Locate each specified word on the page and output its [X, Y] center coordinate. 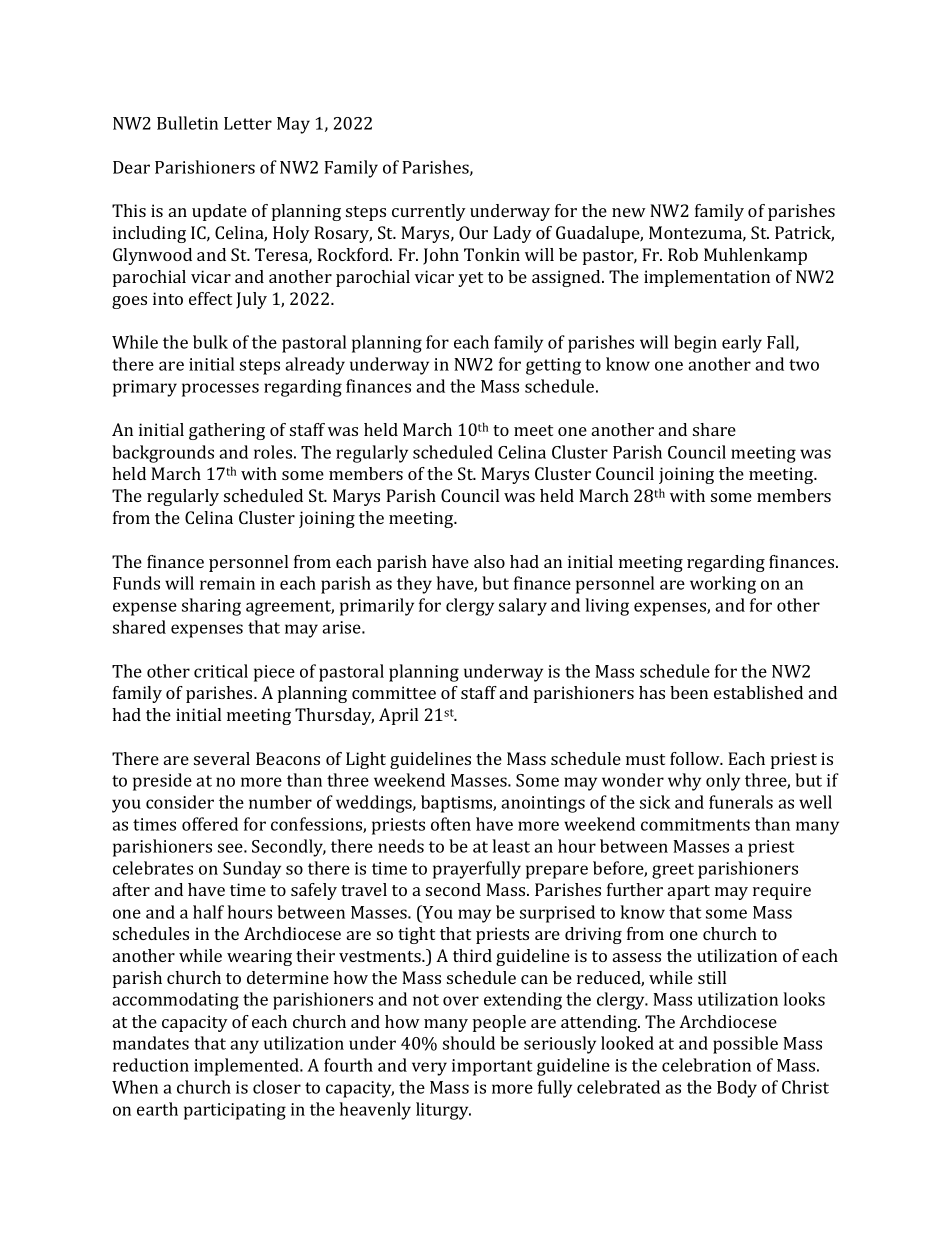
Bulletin [187, 123]
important [492, 1067]
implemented [248, 1067]
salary [523, 607]
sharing [211, 607]
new [629, 212]
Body [737, 1089]
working [723, 585]
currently [429, 212]
